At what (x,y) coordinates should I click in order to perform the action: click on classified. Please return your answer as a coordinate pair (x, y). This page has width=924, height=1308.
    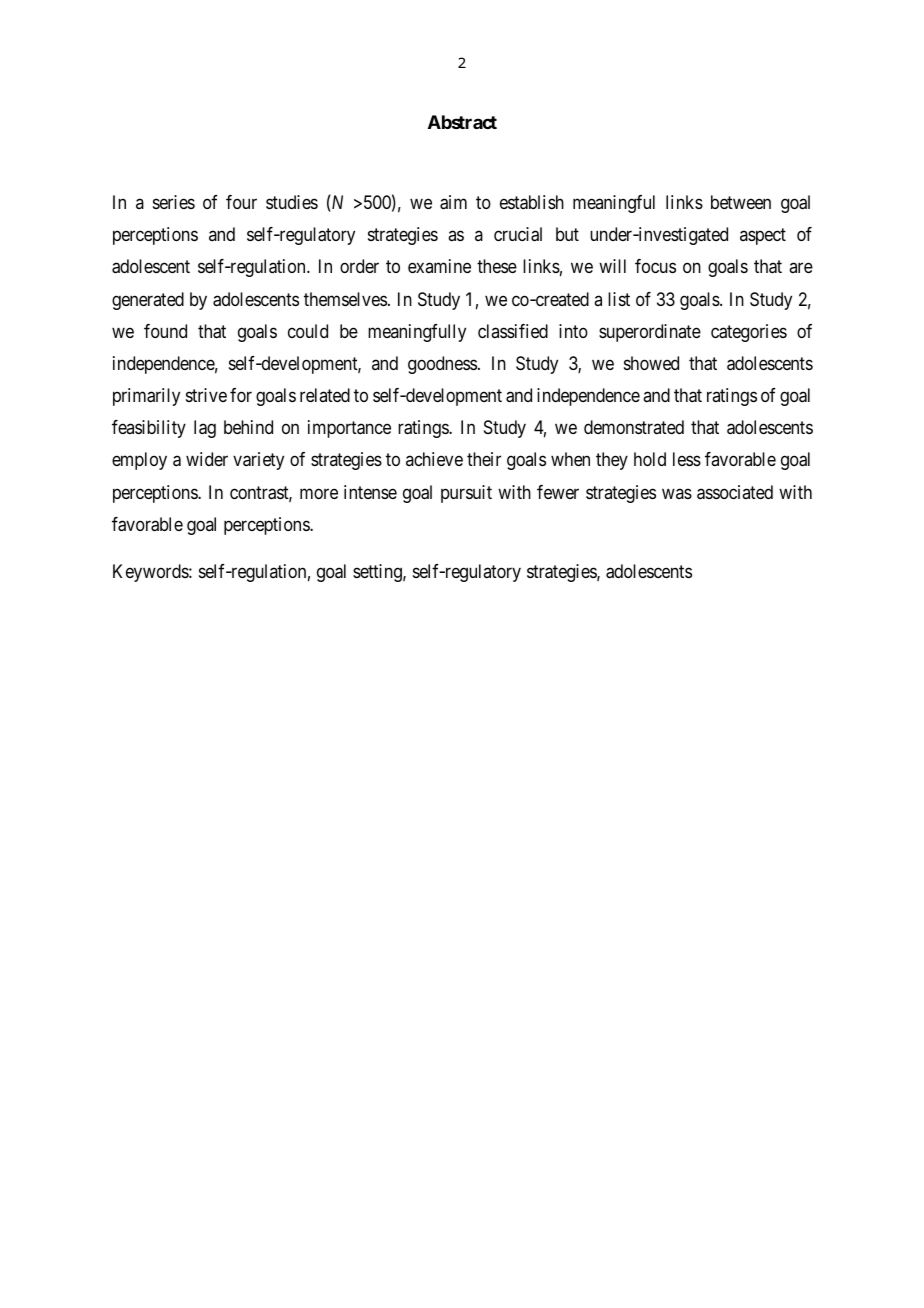
    Looking at the image, I should click on (513, 331).
